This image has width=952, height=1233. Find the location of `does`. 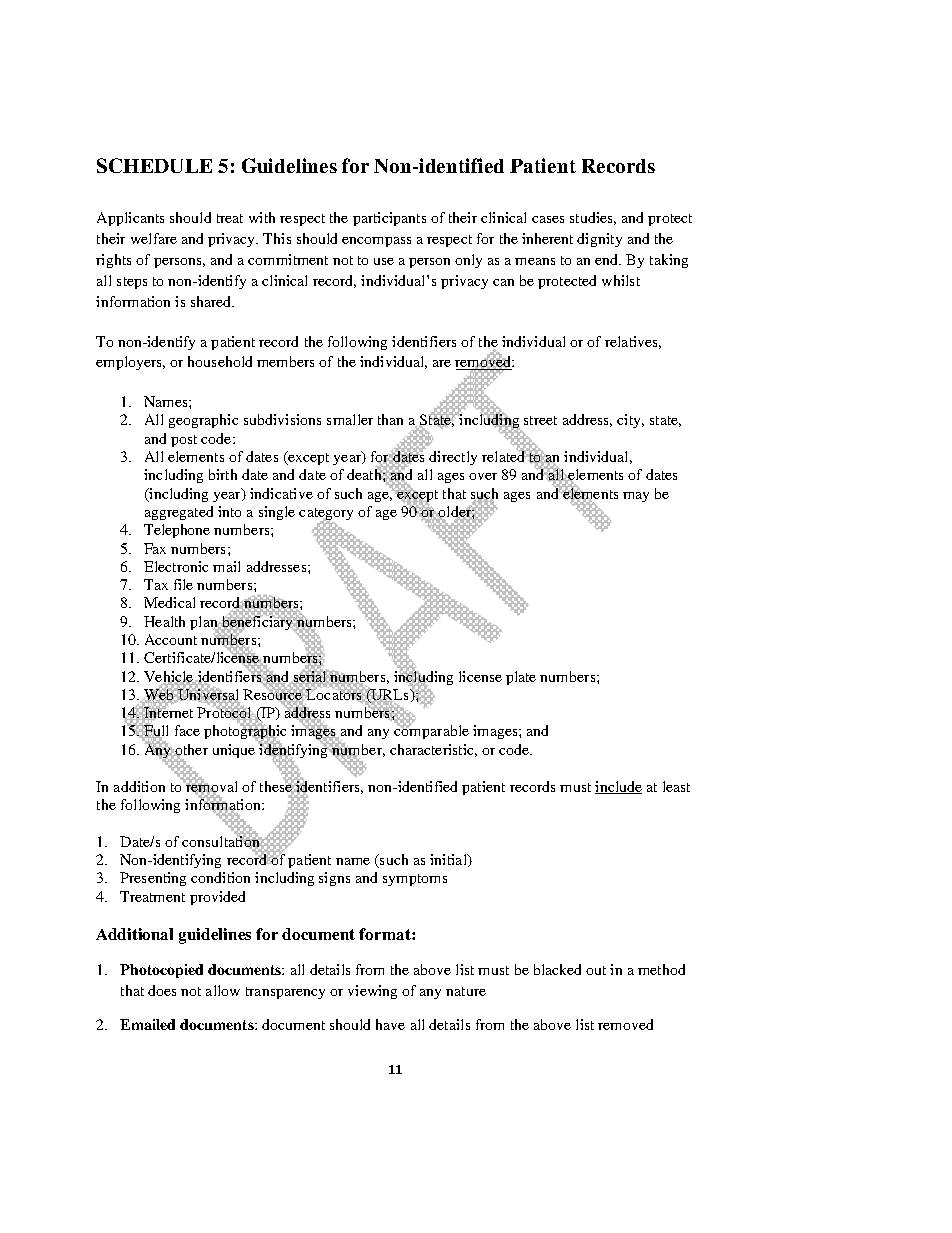

does is located at coordinates (162, 990).
